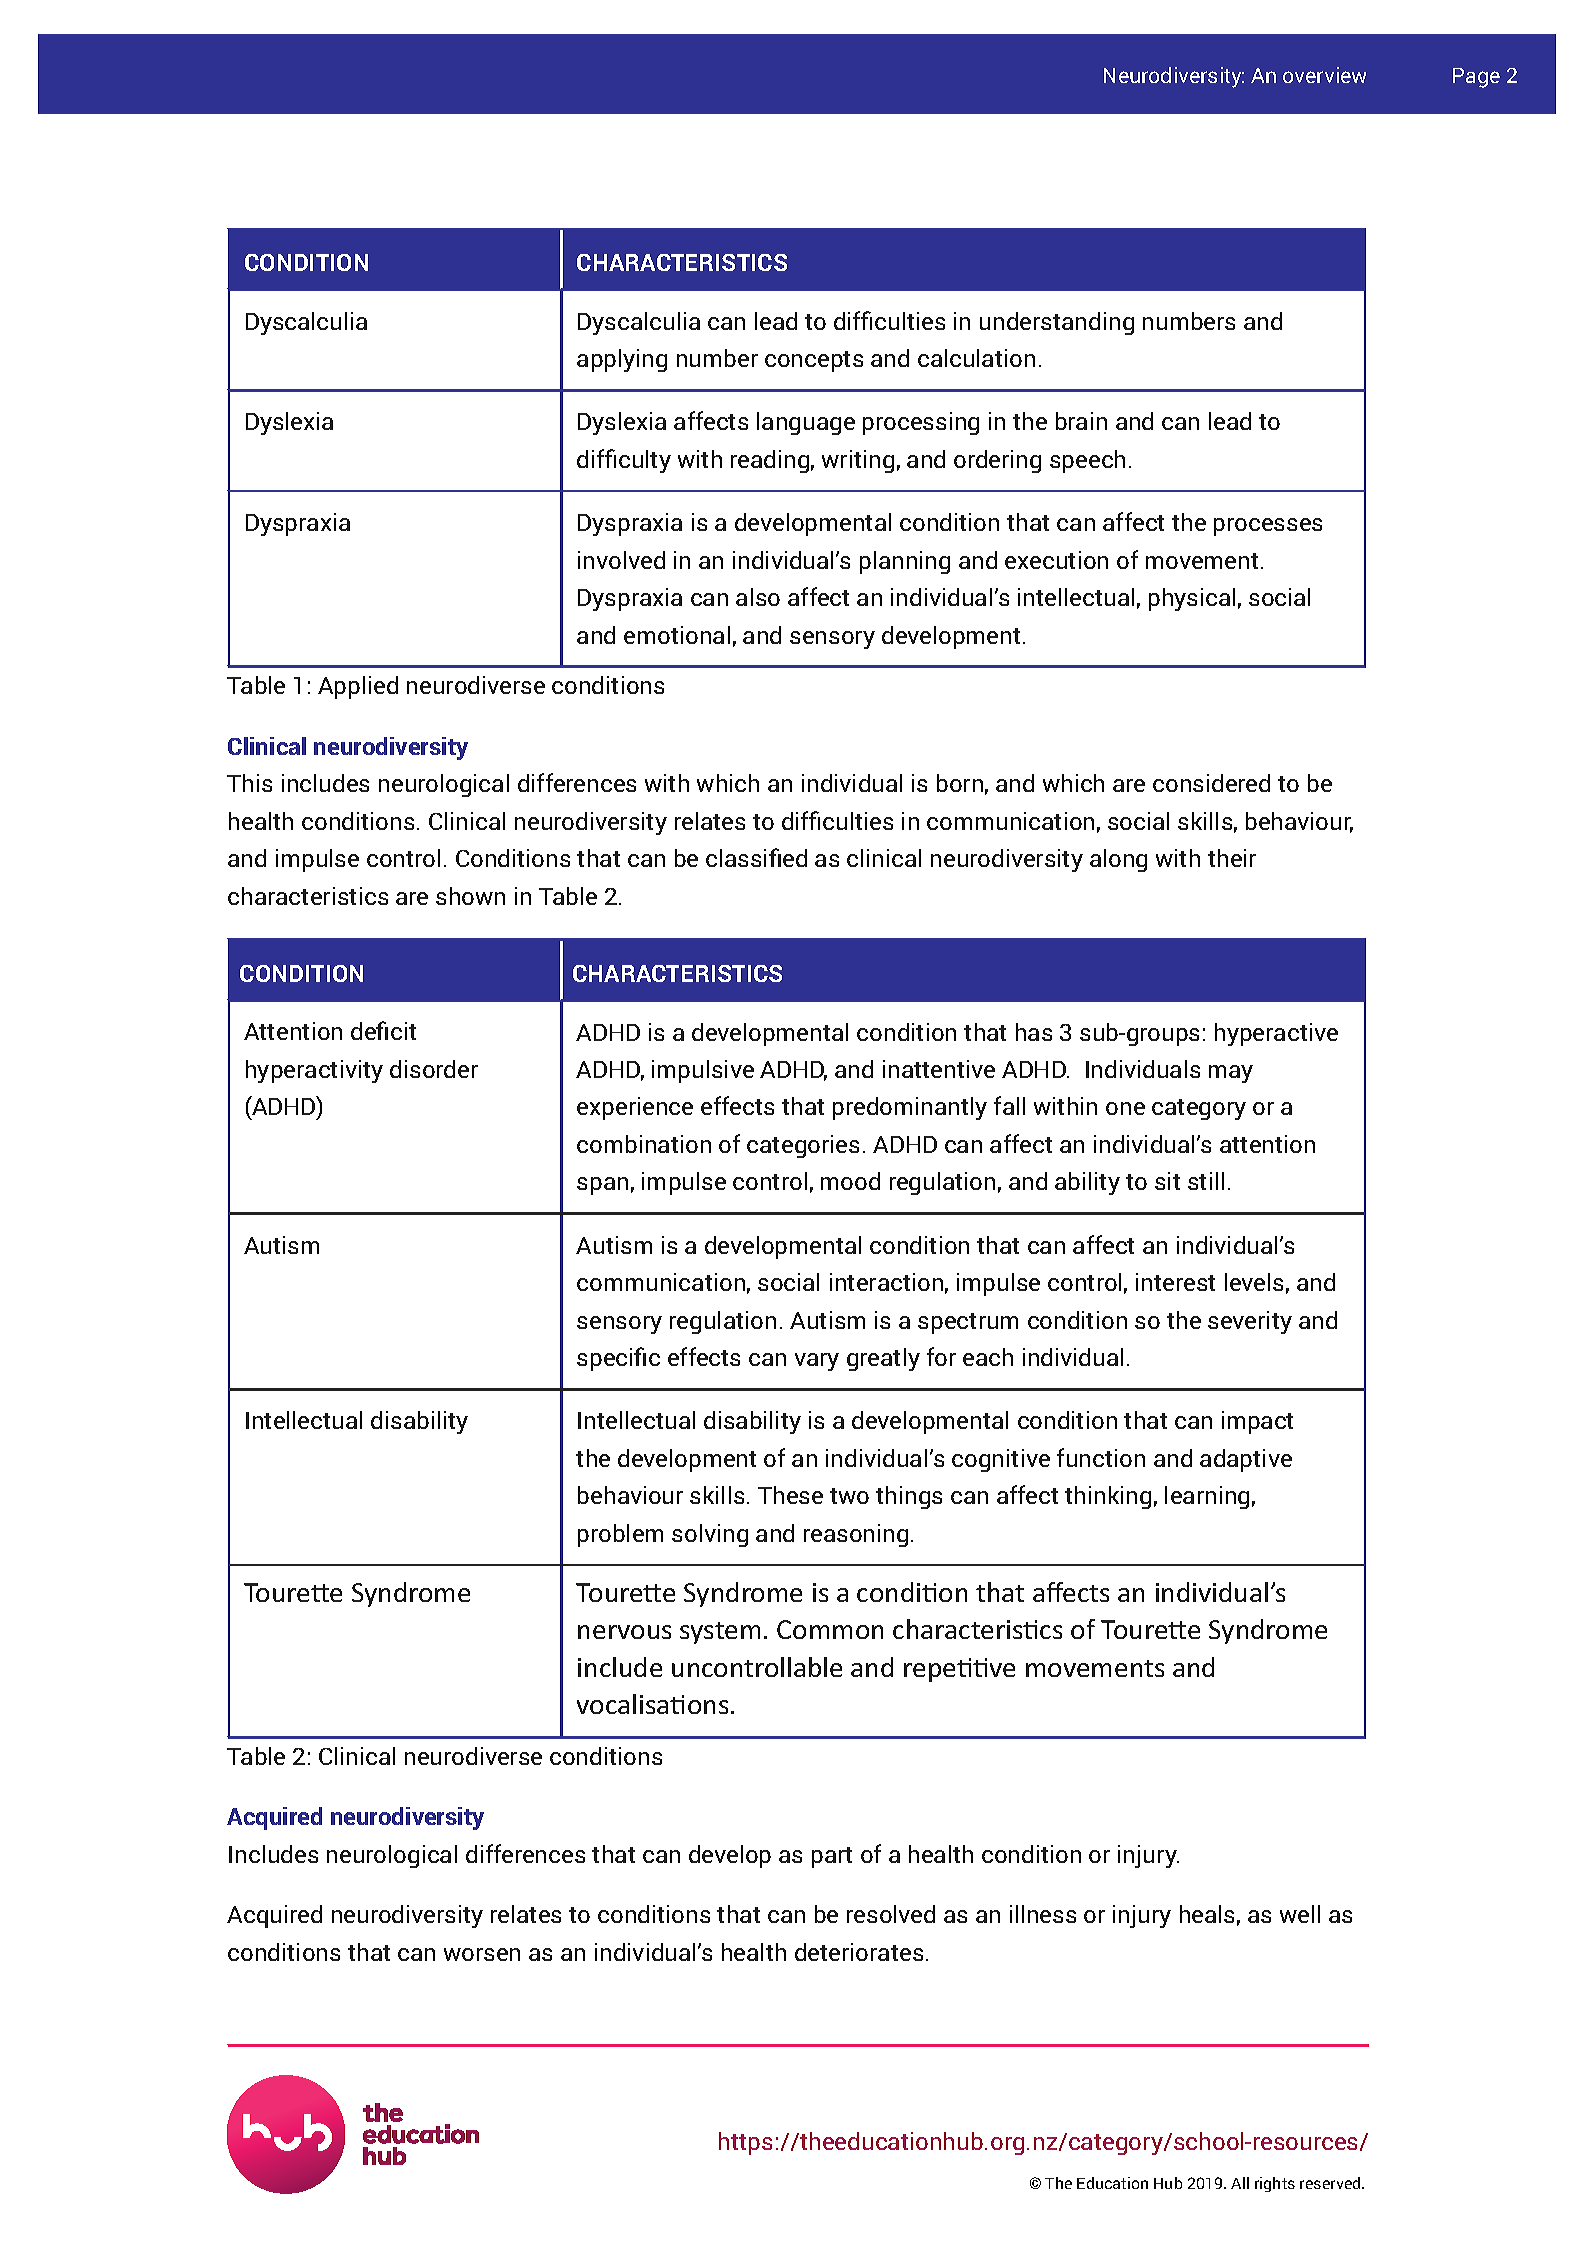 The image size is (1594, 2254). What do you see at coordinates (859, 1952) in the screenshot?
I see `deteriorates` at bounding box center [859, 1952].
